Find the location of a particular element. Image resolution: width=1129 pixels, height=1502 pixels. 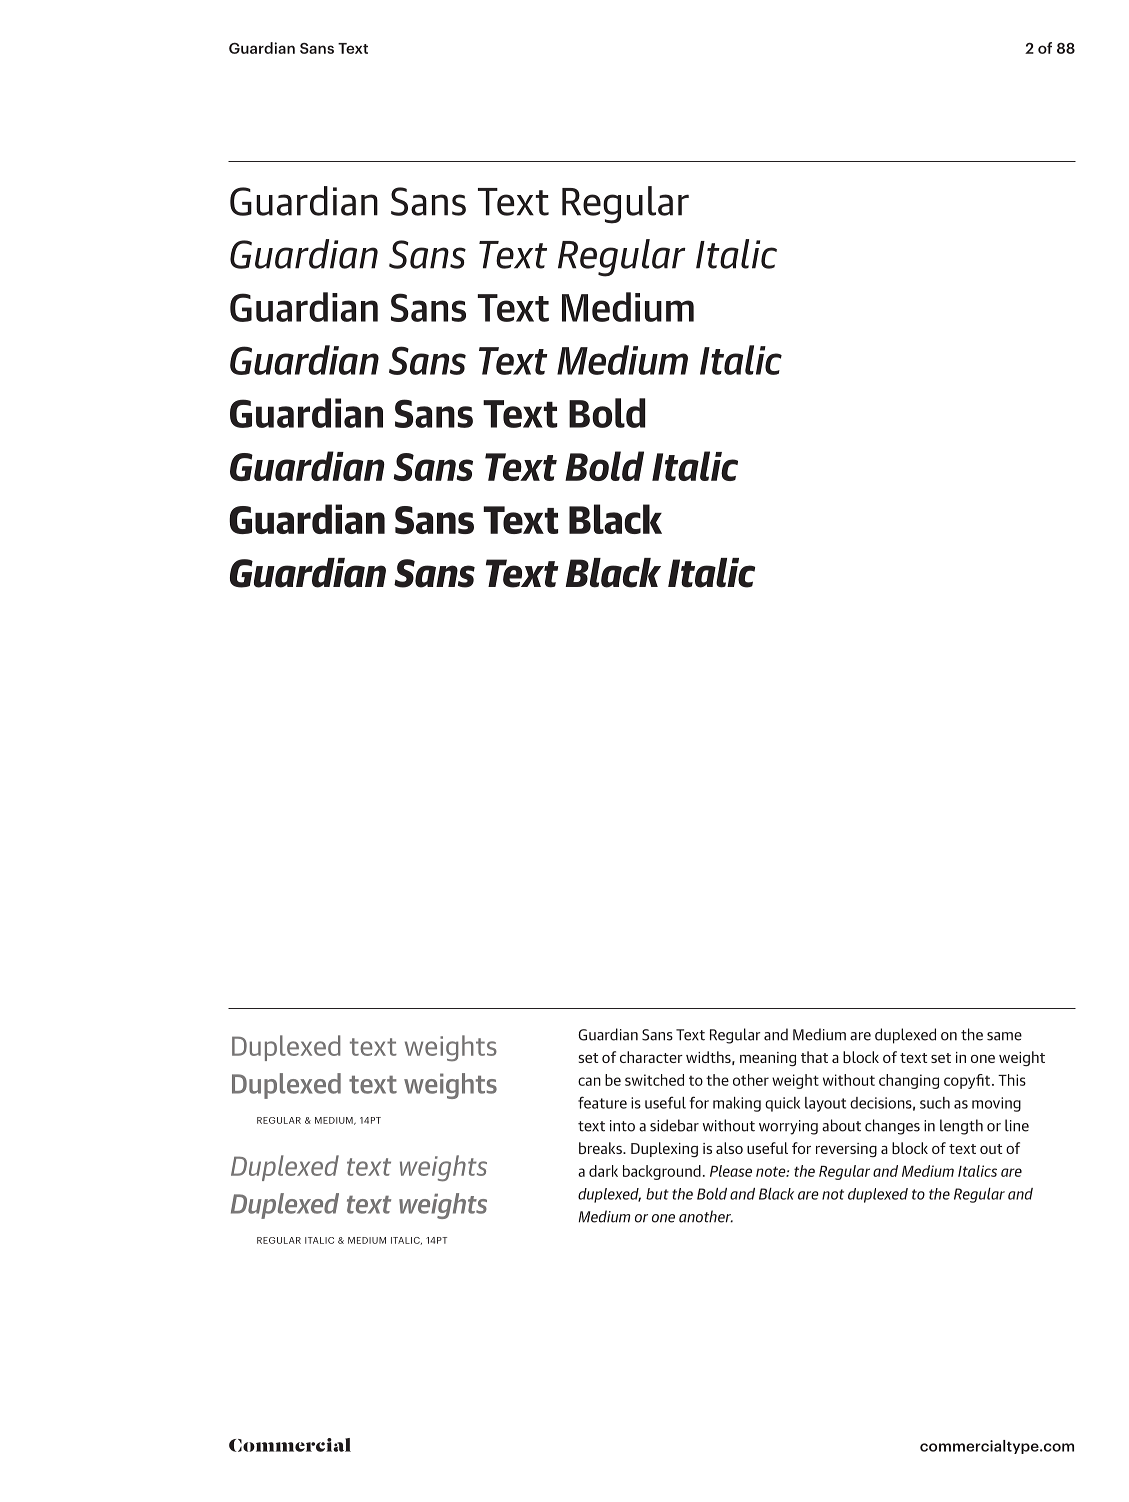

quick is located at coordinates (782, 1104).
